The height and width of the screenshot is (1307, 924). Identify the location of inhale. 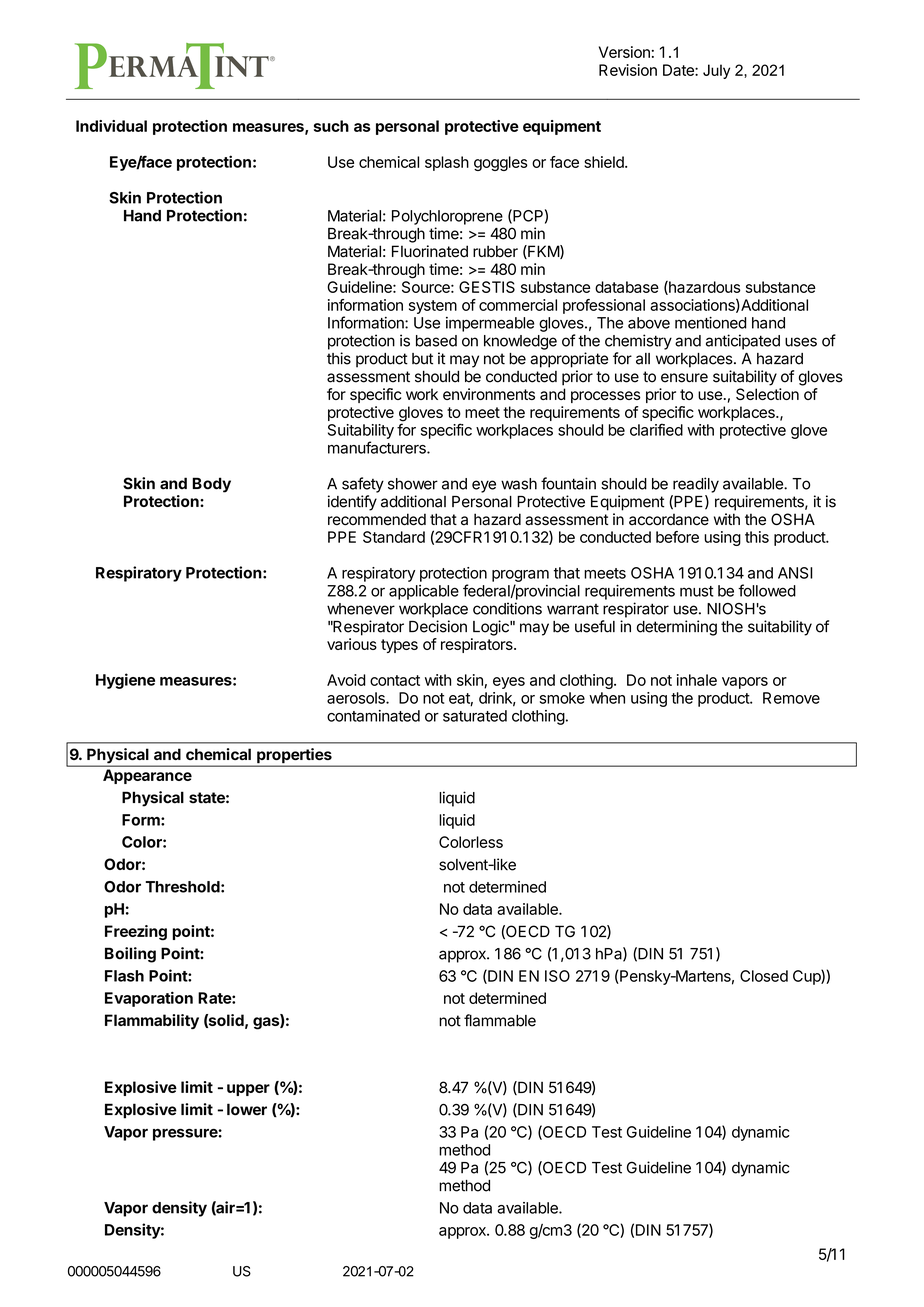
(697, 680).
